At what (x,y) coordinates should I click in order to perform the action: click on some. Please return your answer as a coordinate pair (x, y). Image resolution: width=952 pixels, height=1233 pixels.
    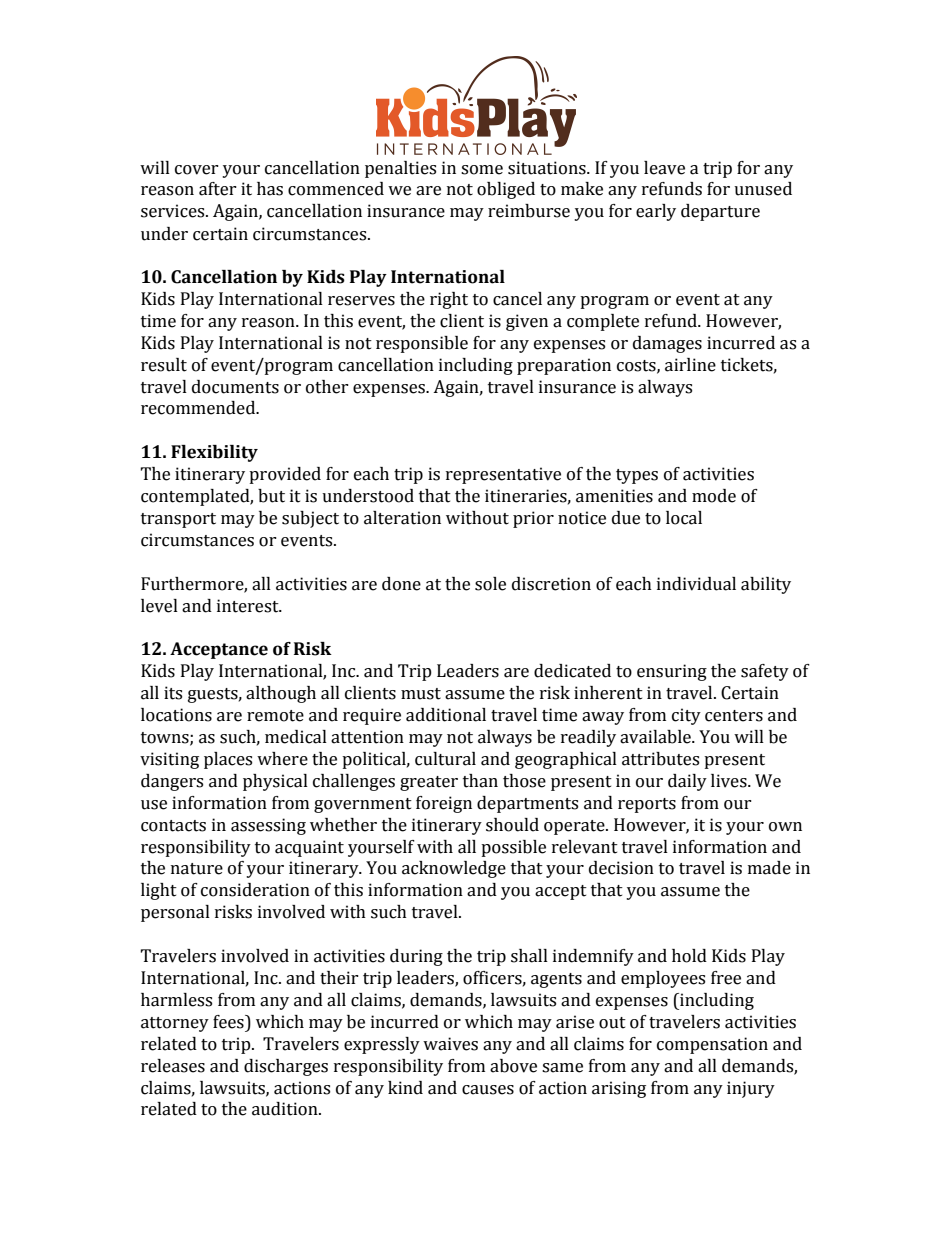
    Looking at the image, I should click on (482, 170).
